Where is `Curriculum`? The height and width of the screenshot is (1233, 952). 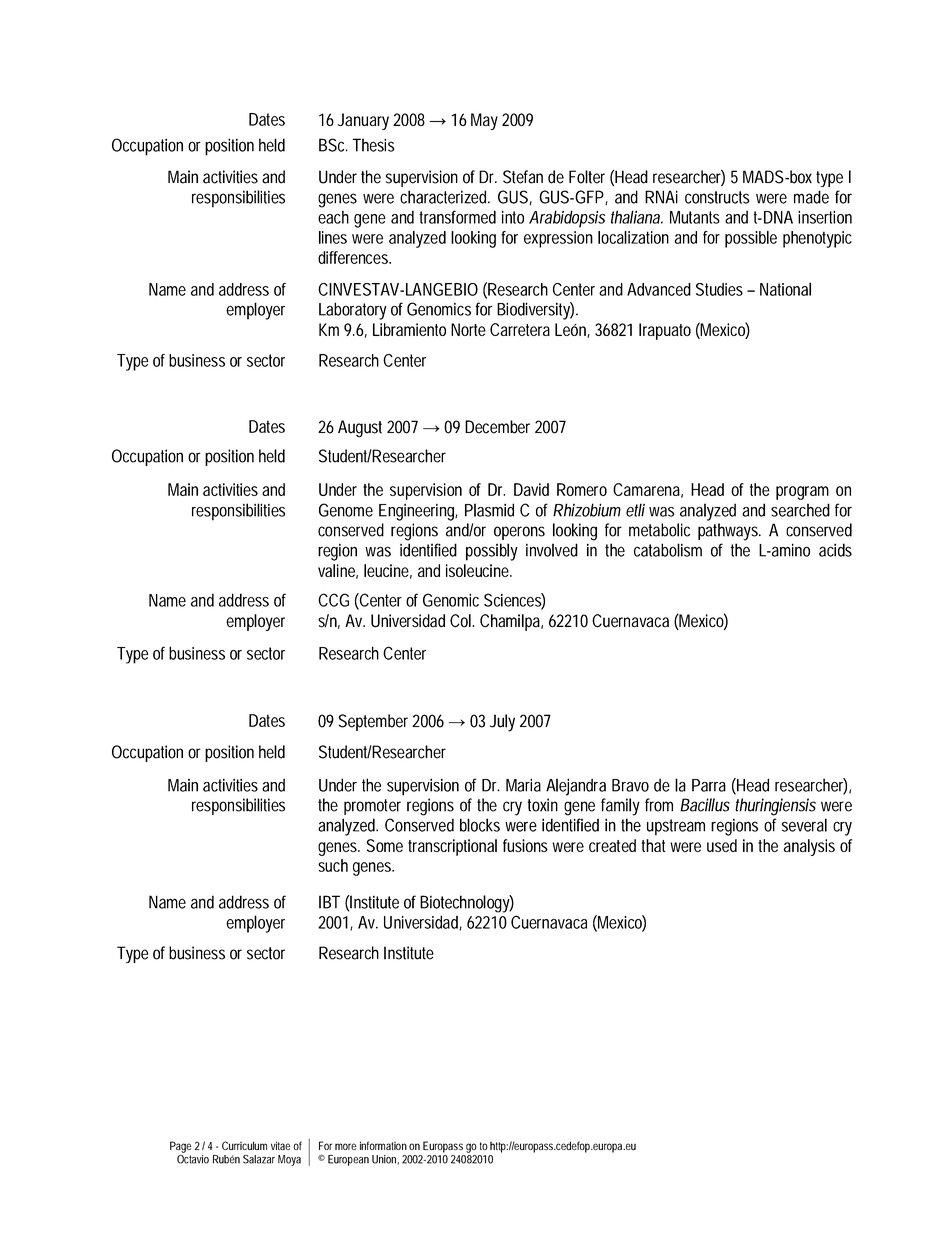 Curriculum is located at coordinates (244, 1145).
